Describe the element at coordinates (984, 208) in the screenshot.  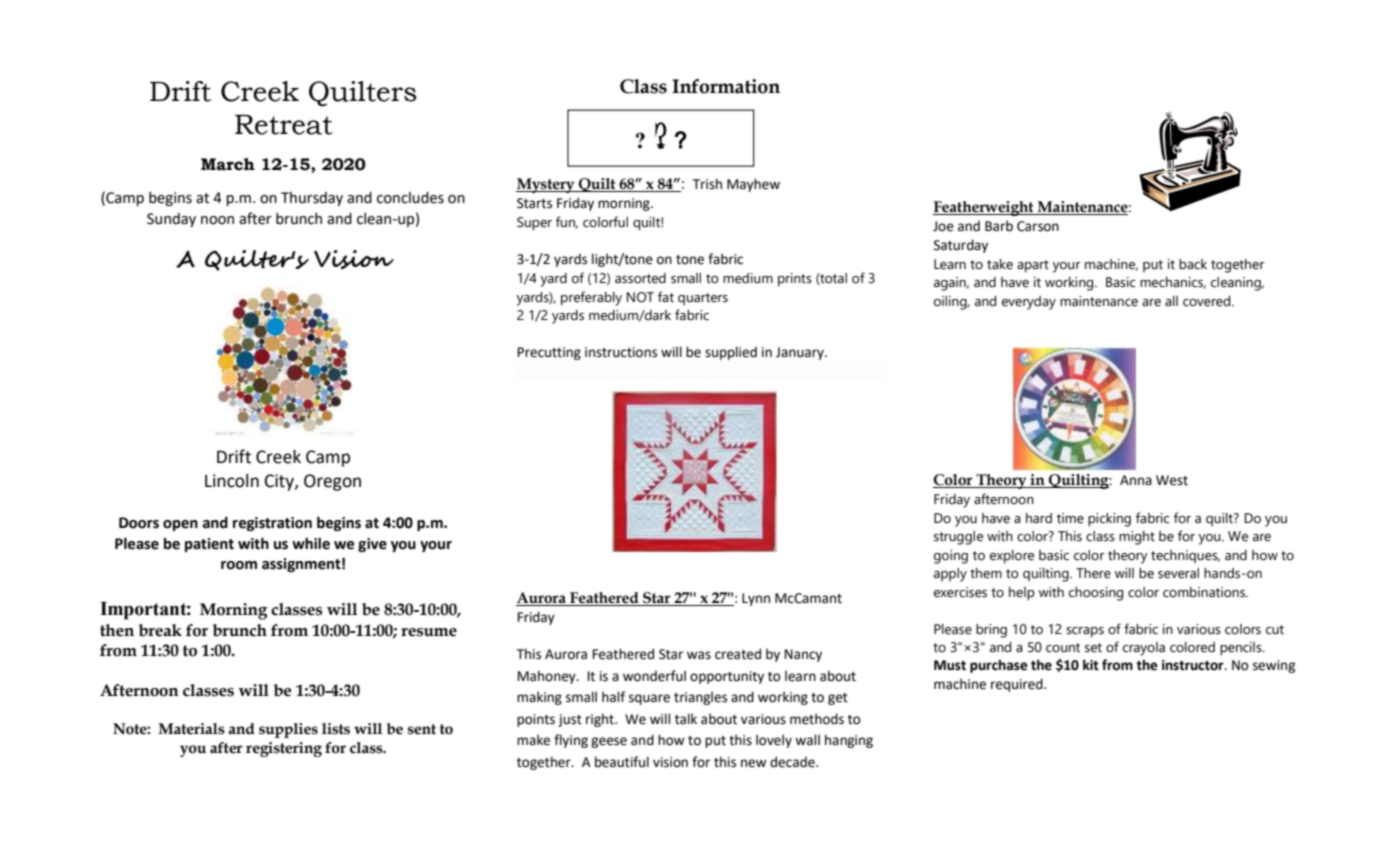
I see `Featherweight` at that location.
